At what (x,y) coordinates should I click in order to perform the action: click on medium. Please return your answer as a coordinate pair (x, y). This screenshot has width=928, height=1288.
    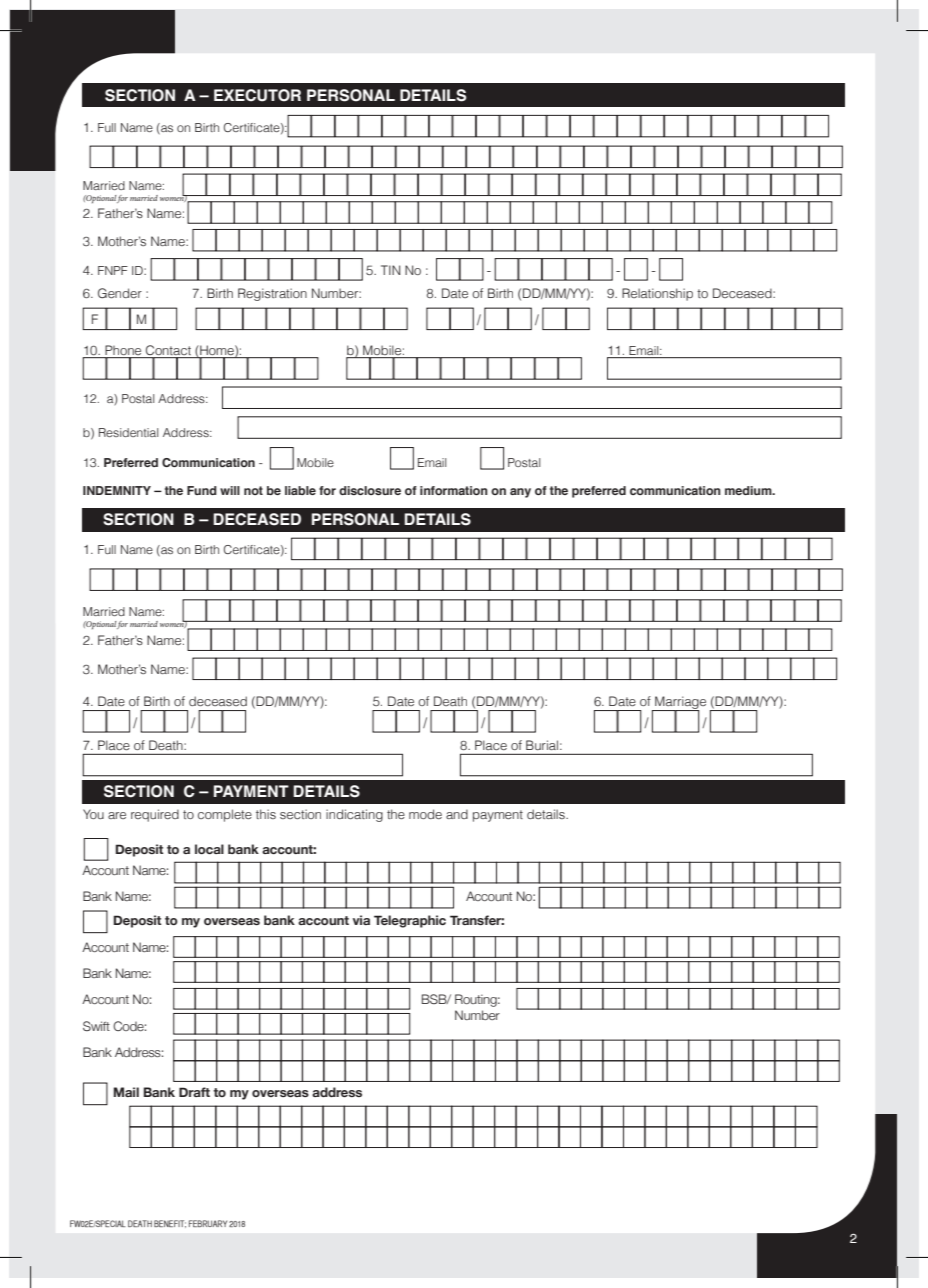
    Looking at the image, I should click on (749, 490).
